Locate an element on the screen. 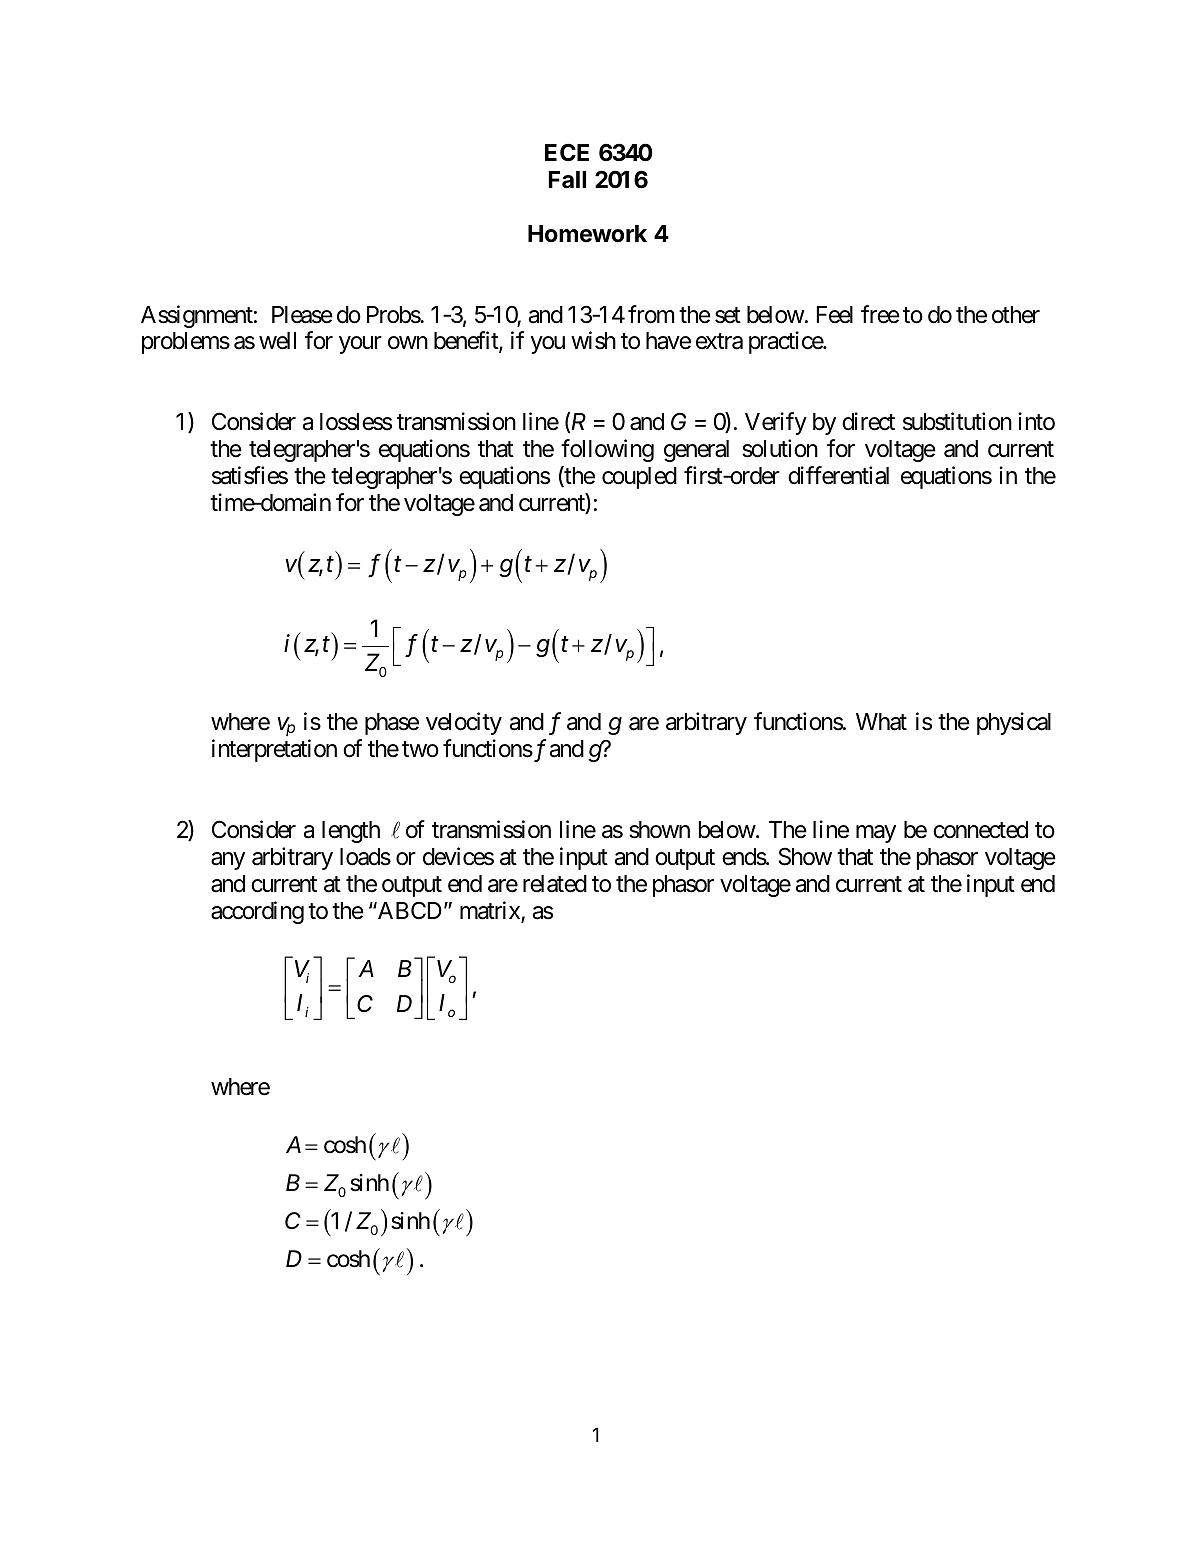 This screenshot has width=1194, height=1545. other is located at coordinates (1016, 315).
